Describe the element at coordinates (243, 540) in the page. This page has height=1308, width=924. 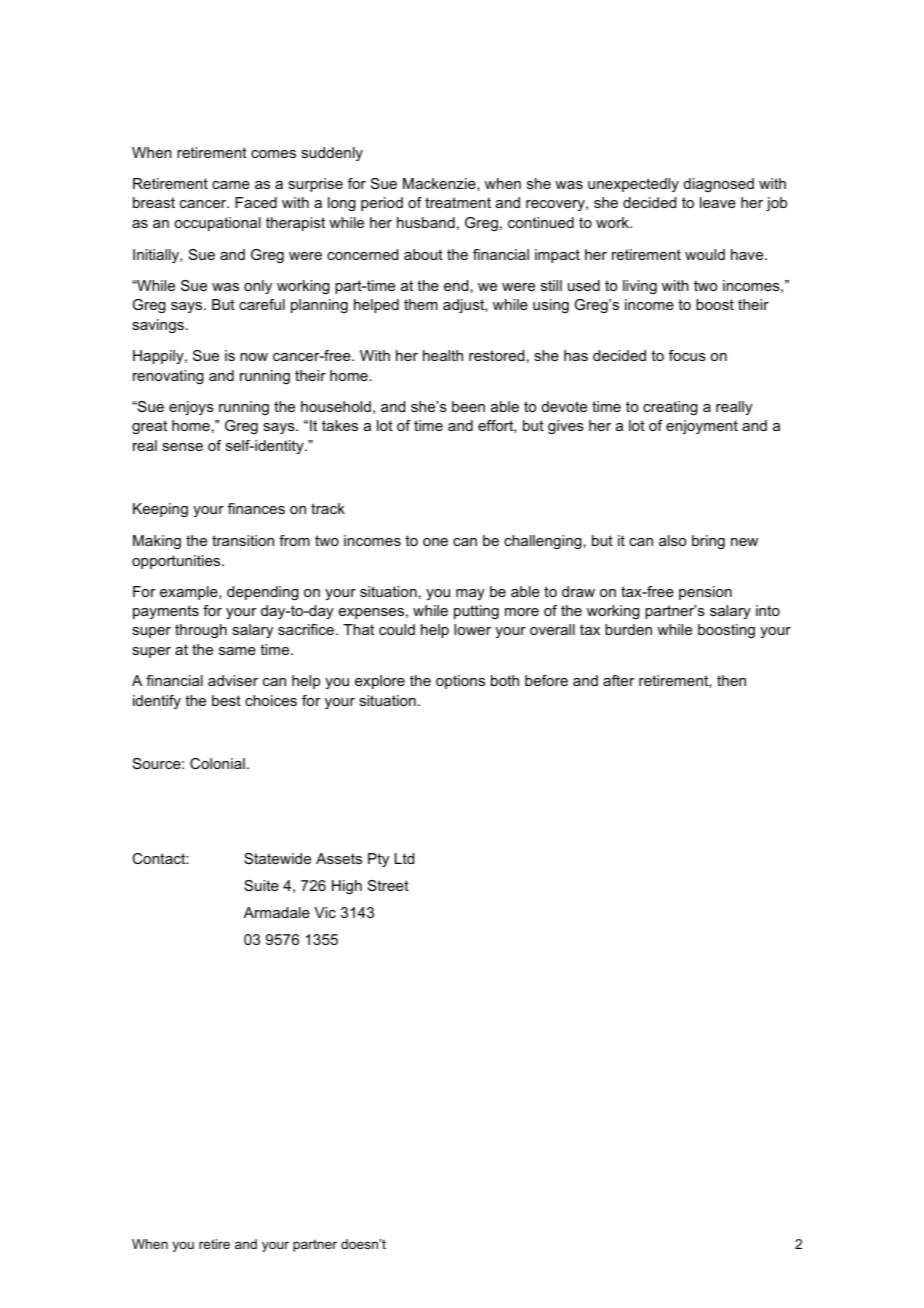
I see `transition` at that location.
